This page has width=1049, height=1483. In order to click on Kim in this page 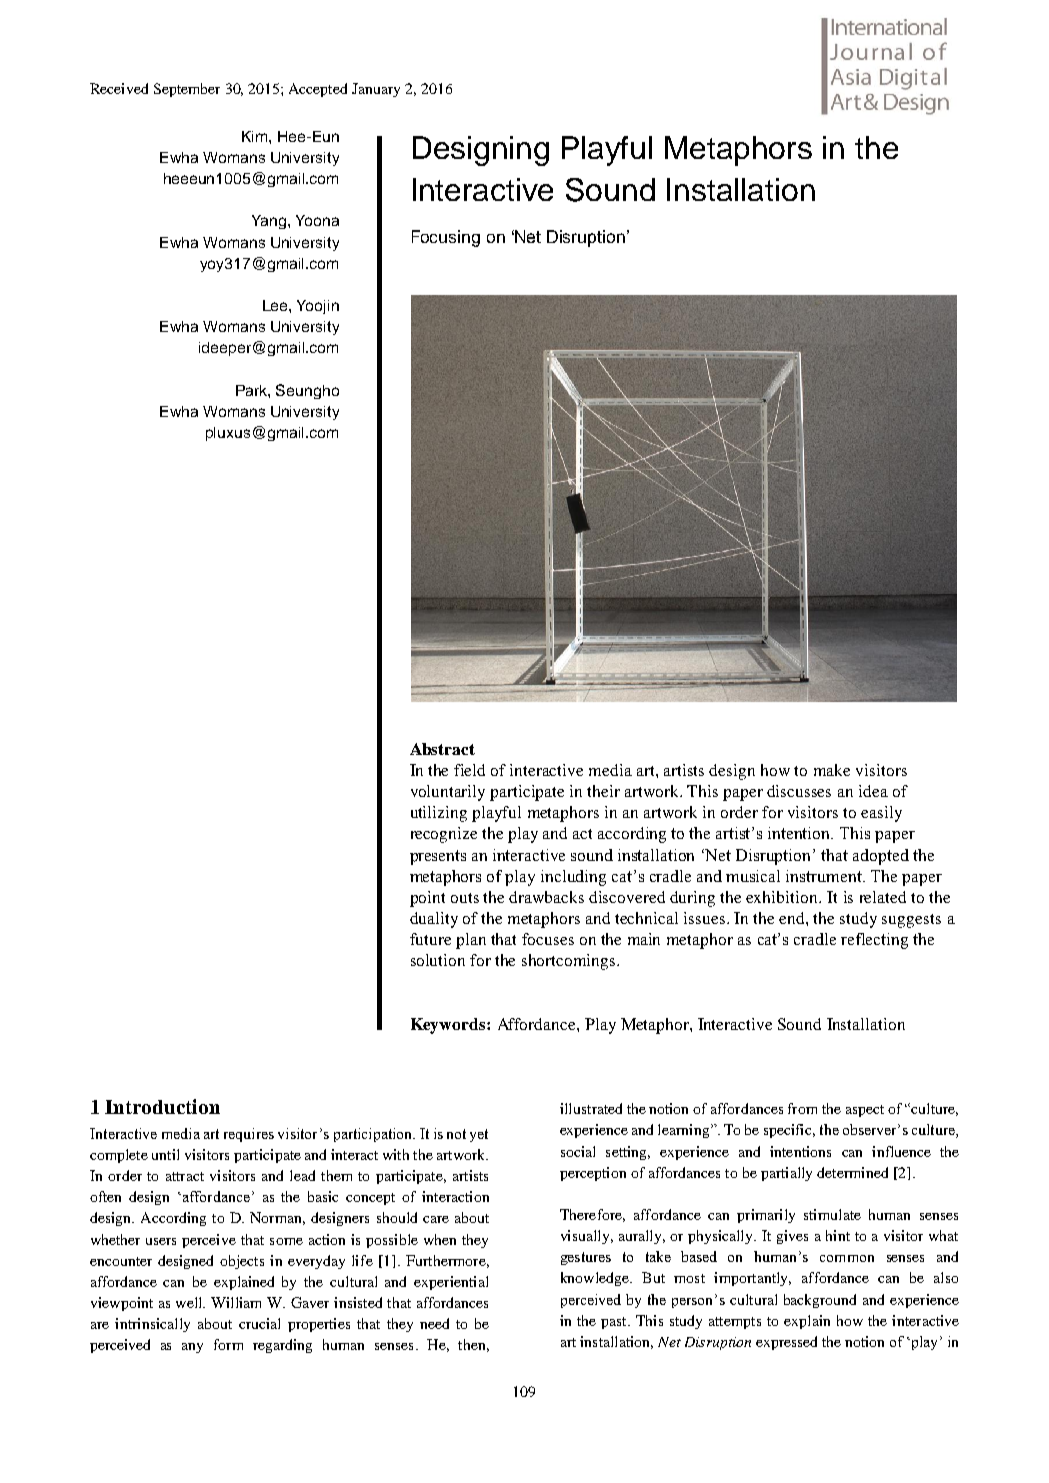, I will do `click(256, 136)`.
